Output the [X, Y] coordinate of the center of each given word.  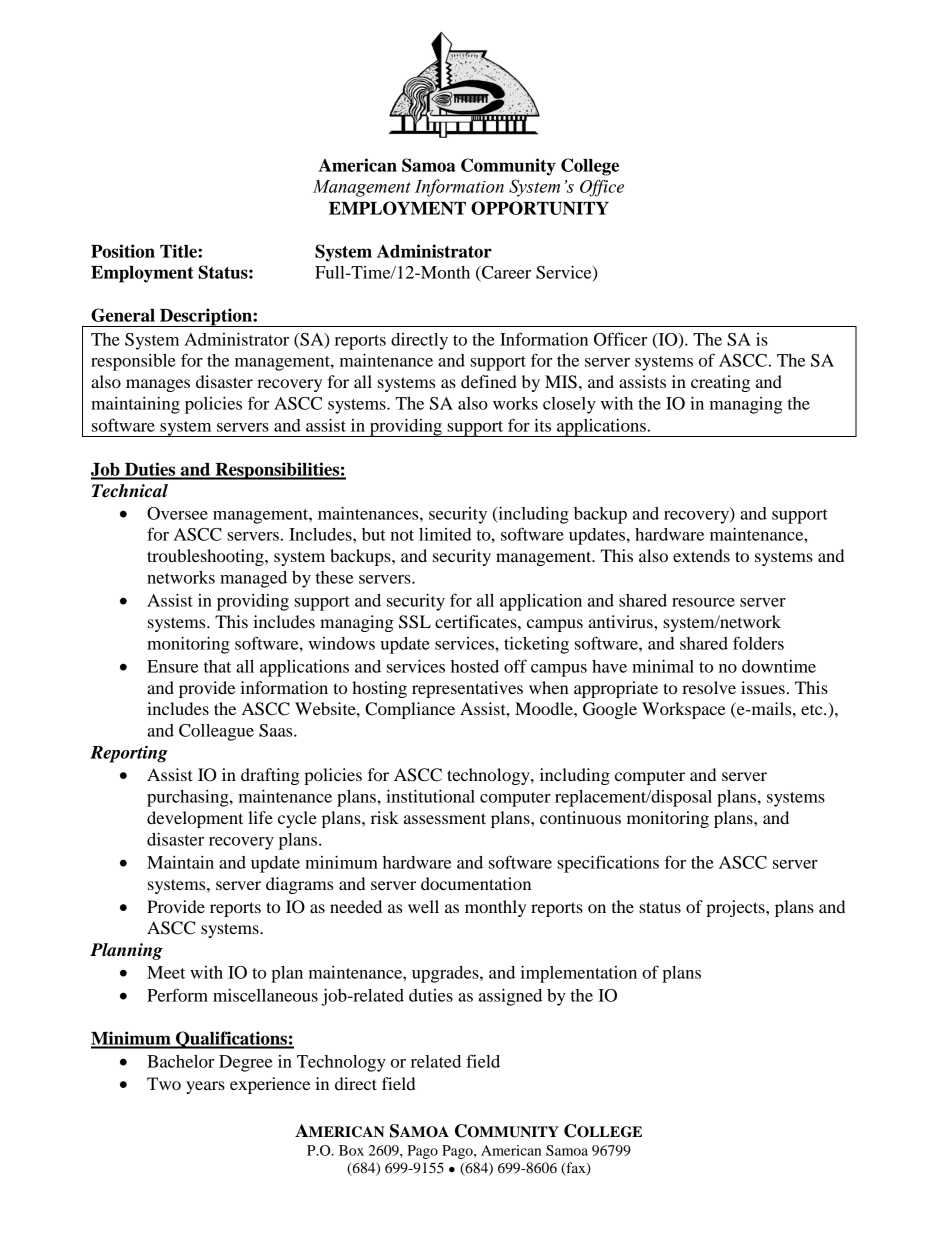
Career [505, 272]
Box [351, 1150]
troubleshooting [206, 557]
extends [701, 555]
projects [736, 908]
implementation [579, 974]
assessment [445, 818]
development [195, 819]
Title [179, 251]
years [205, 1087]
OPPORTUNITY [540, 208]
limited [445, 534]
